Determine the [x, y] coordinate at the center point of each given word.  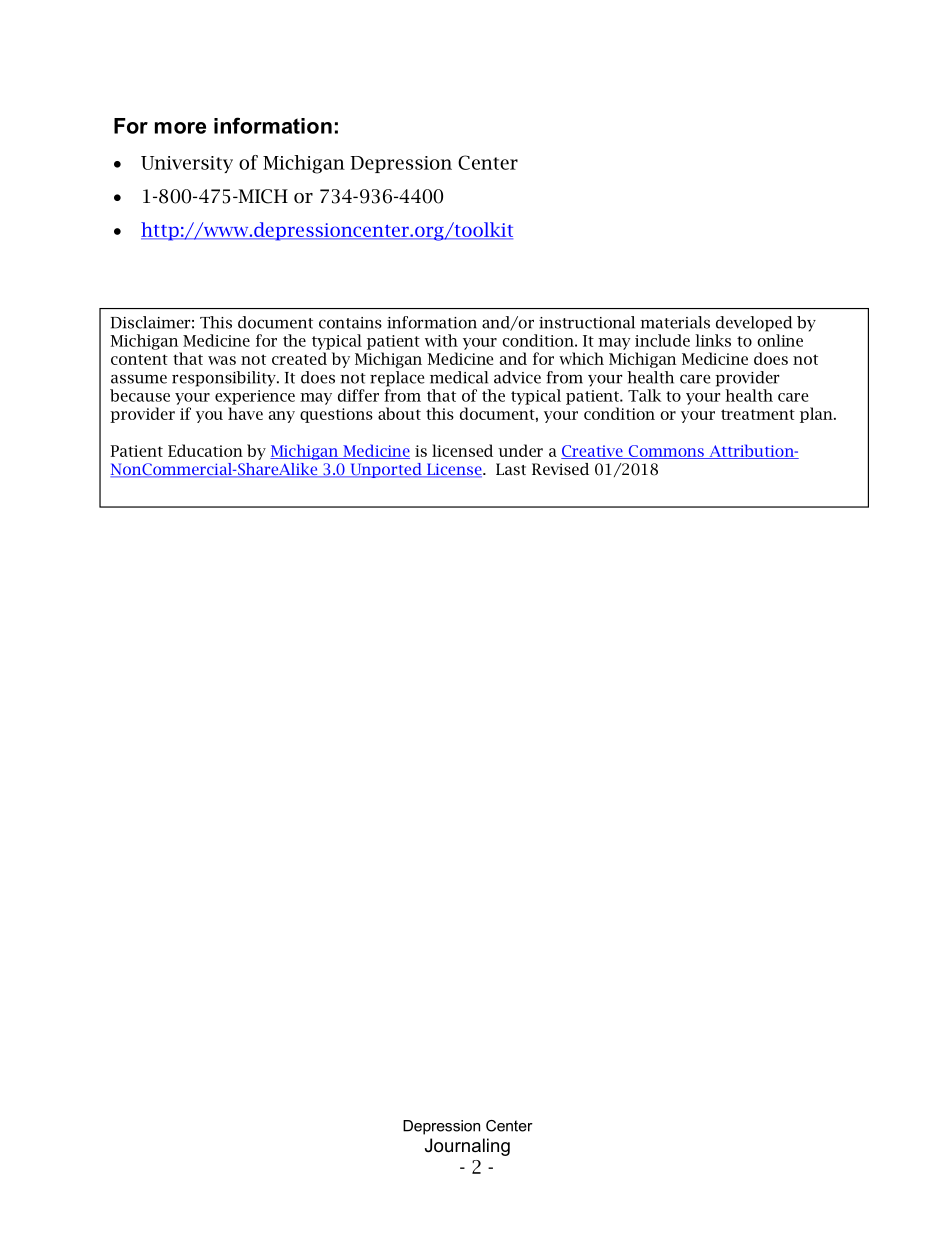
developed [754, 324]
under [520, 450]
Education [205, 450]
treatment [758, 414]
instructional [587, 322]
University [187, 164]
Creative [593, 452]
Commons [666, 452]
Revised [560, 469]
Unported [386, 470]
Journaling [467, 1147]
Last [511, 469]
